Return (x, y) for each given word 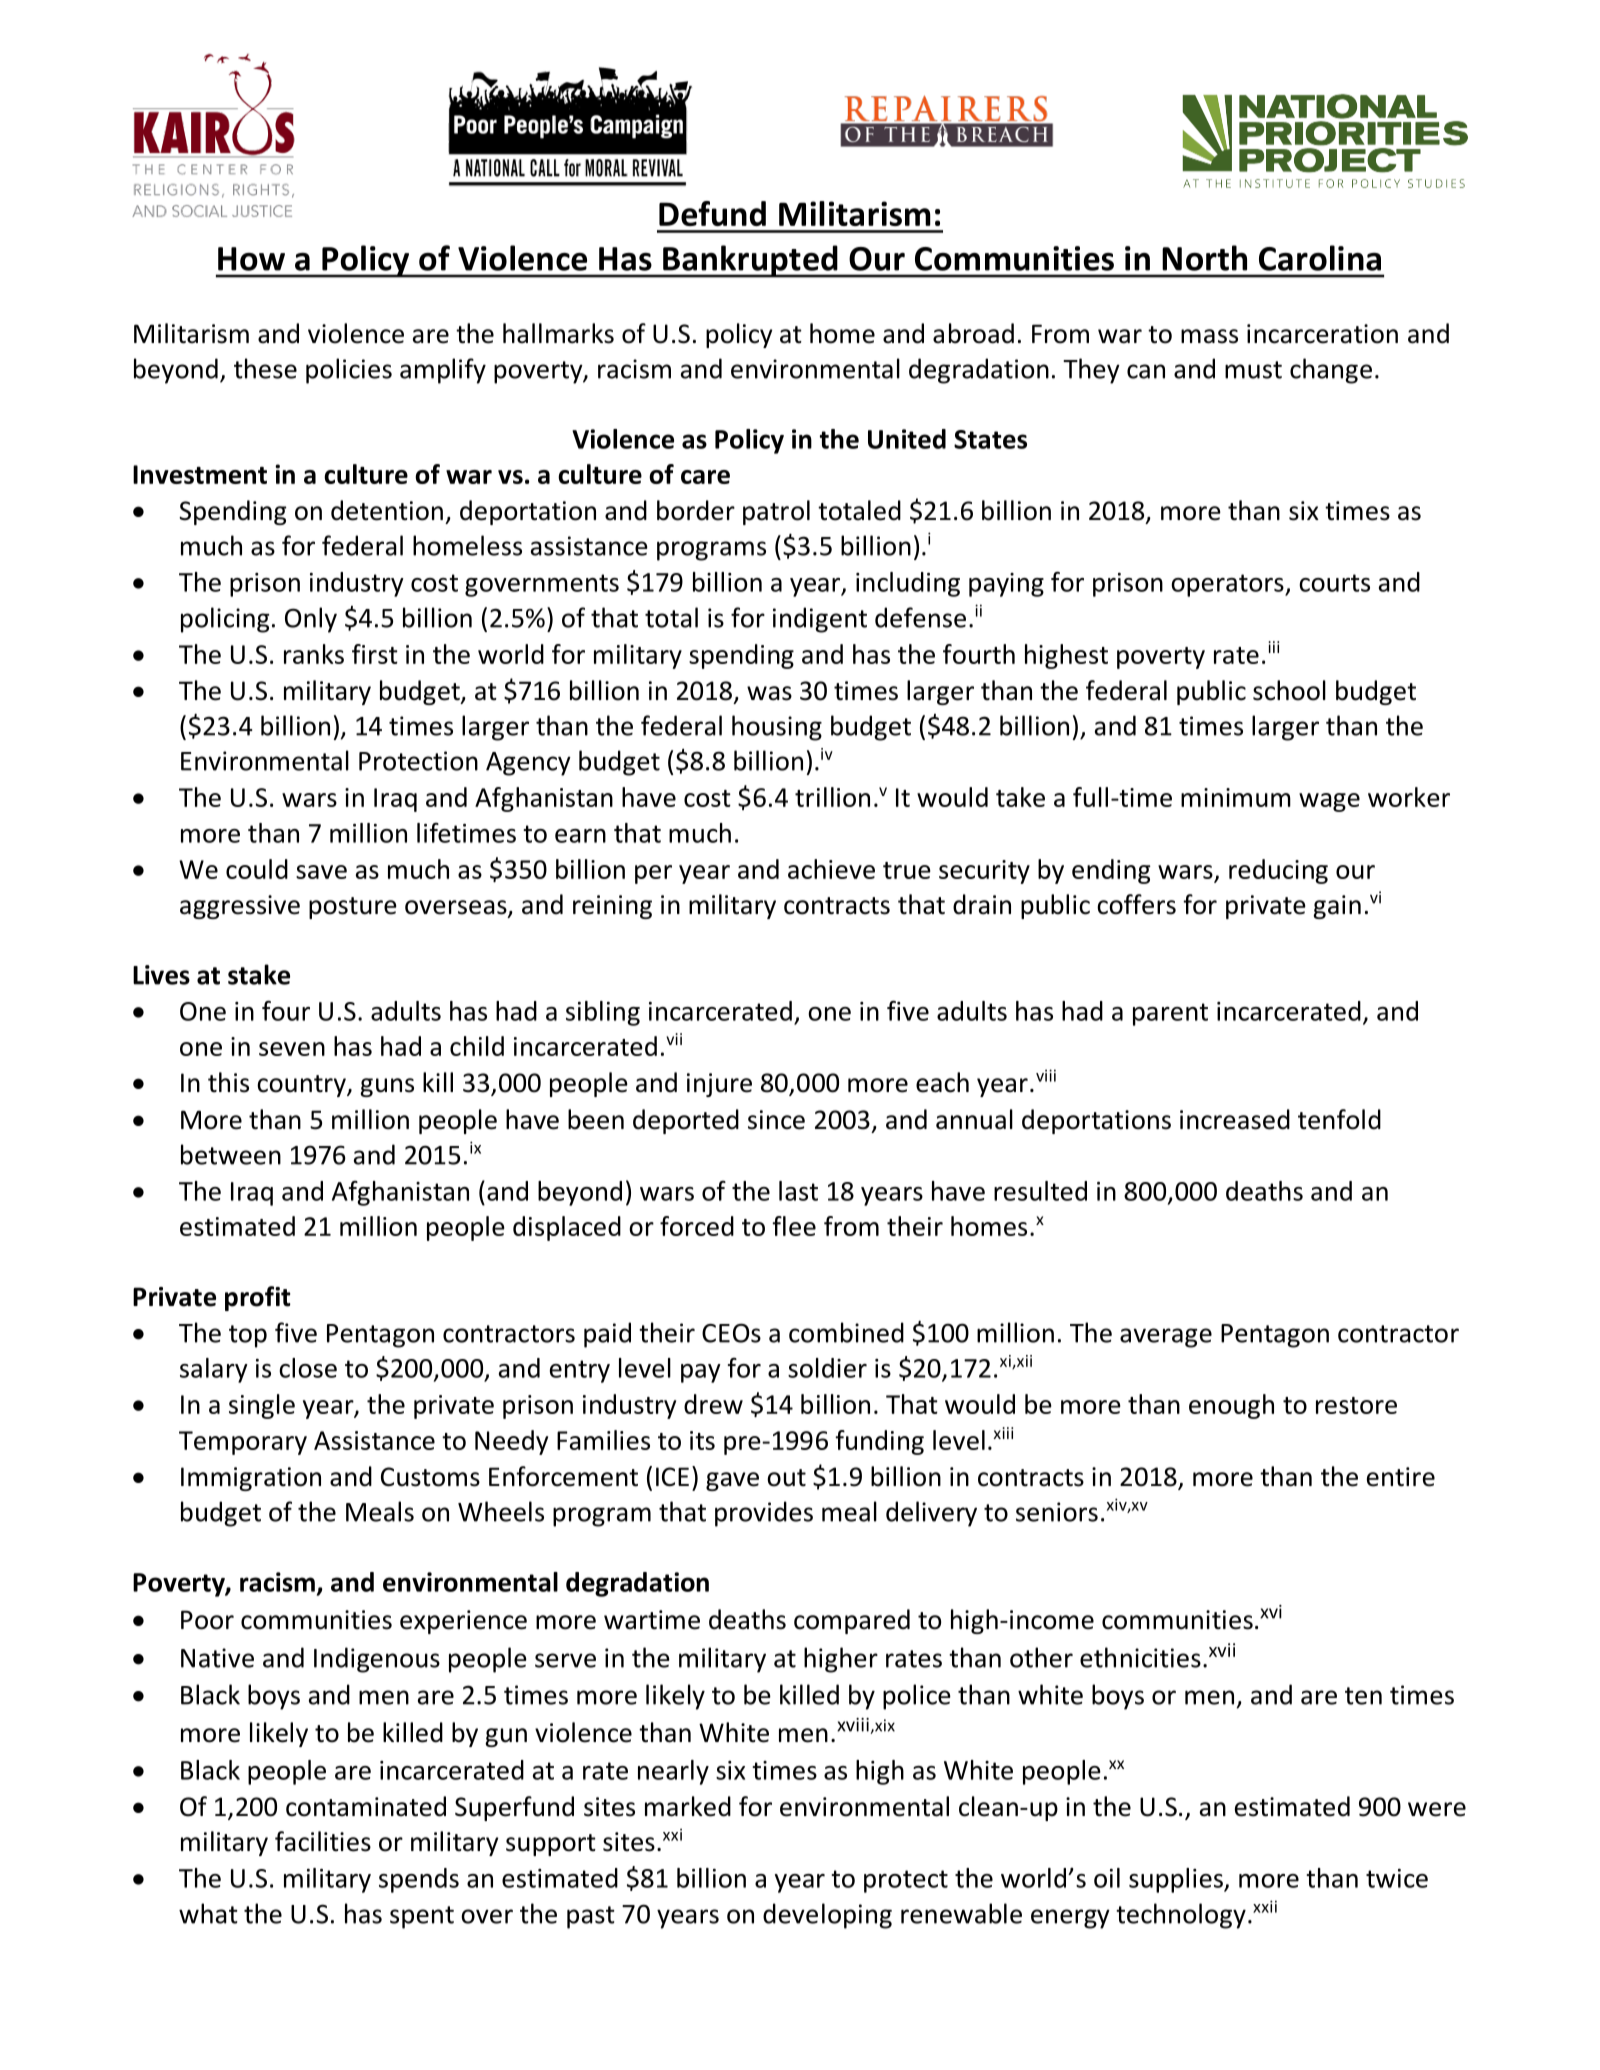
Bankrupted (750, 261)
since (776, 1120)
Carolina (1320, 258)
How (251, 259)
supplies (1177, 1880)
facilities (323, 1841)
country (302, 1086)
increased (1235, 1119)
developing (827, 1916)
